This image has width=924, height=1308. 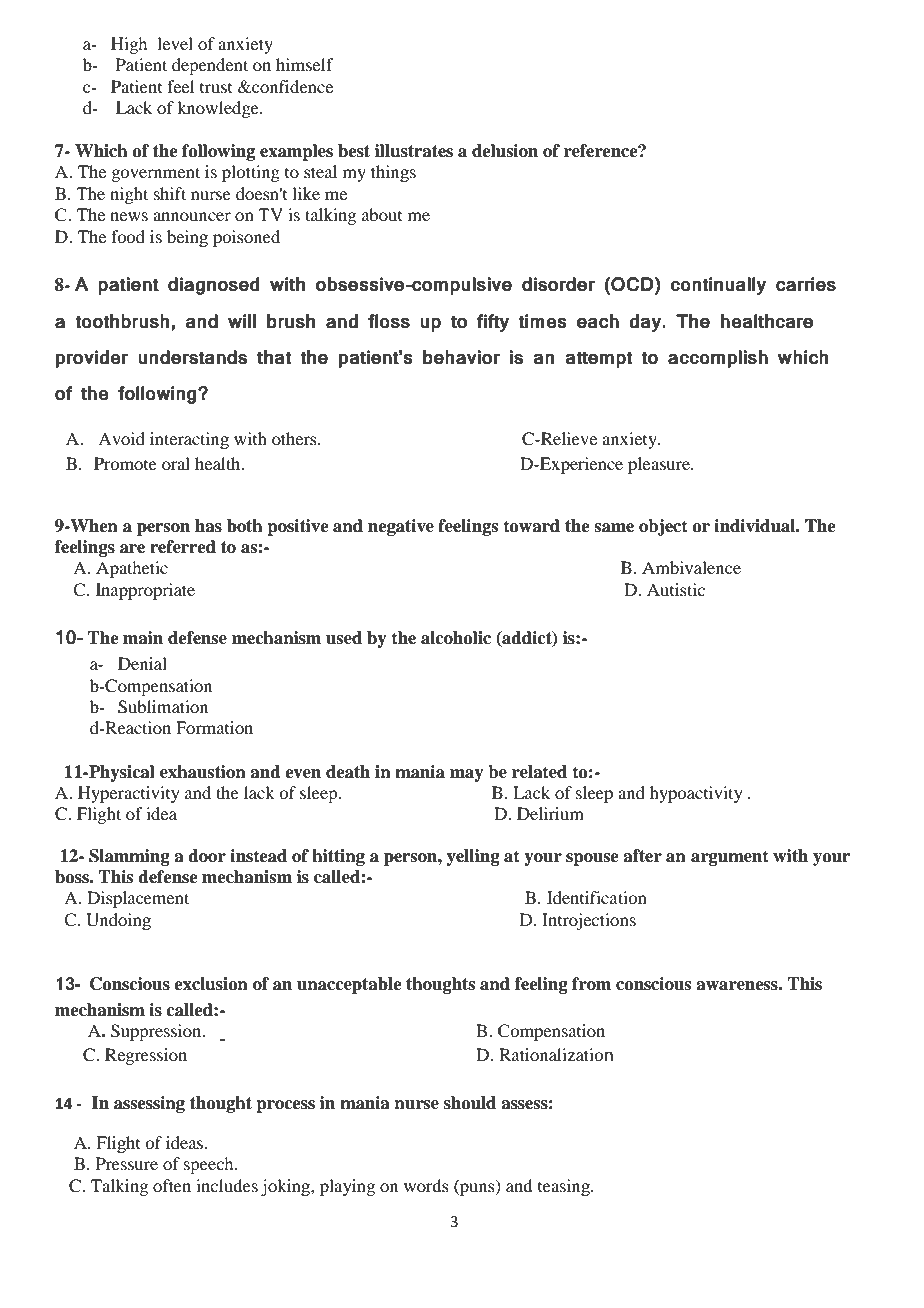 What do you see at coordinates (414, 151) in the image?
I see `illustrates` at bounding box center [414, 151].
